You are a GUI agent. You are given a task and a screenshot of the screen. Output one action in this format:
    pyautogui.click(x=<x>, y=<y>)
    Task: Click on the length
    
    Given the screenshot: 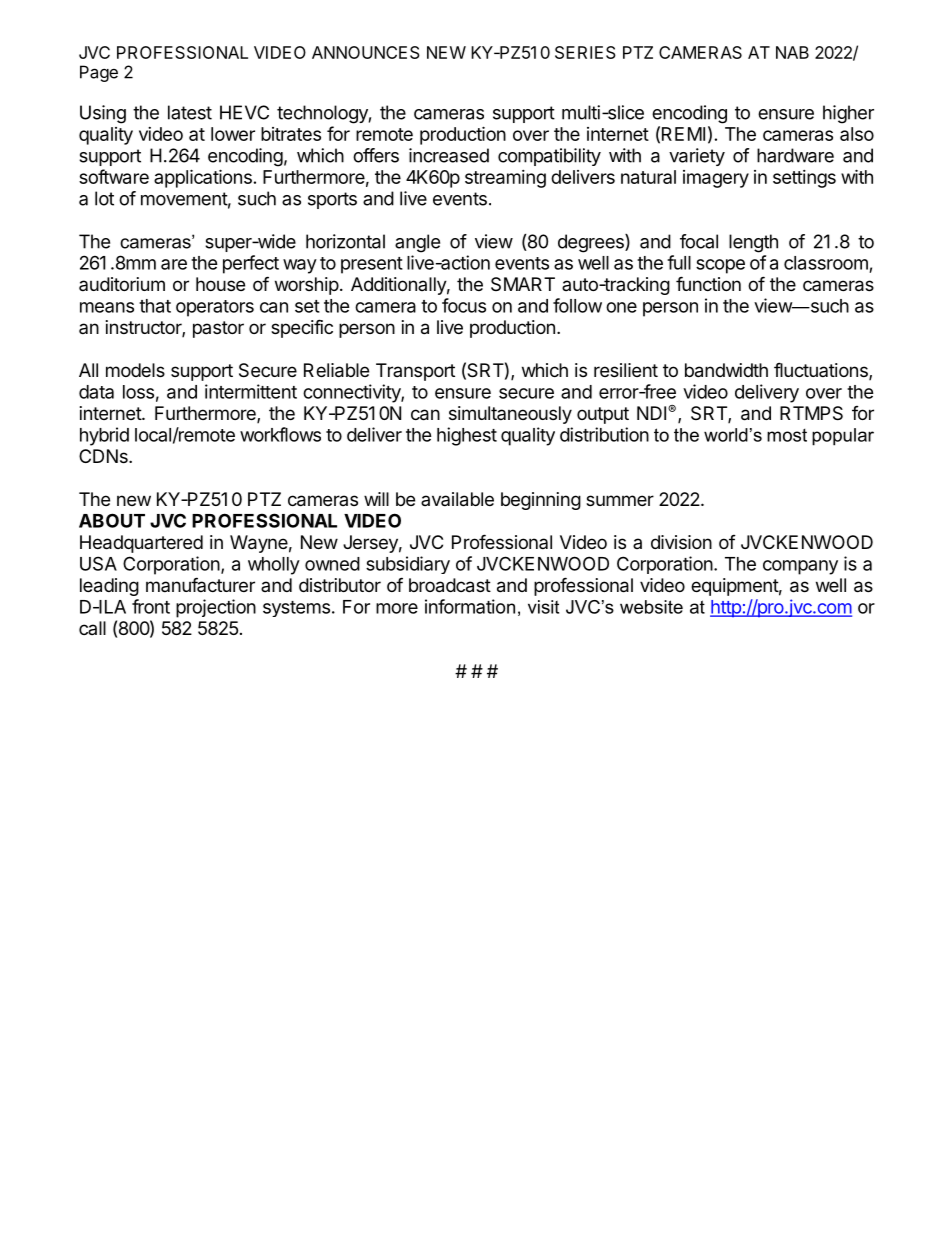 What is the action you would take?
    pyautogui.click(x=753, y=243)
